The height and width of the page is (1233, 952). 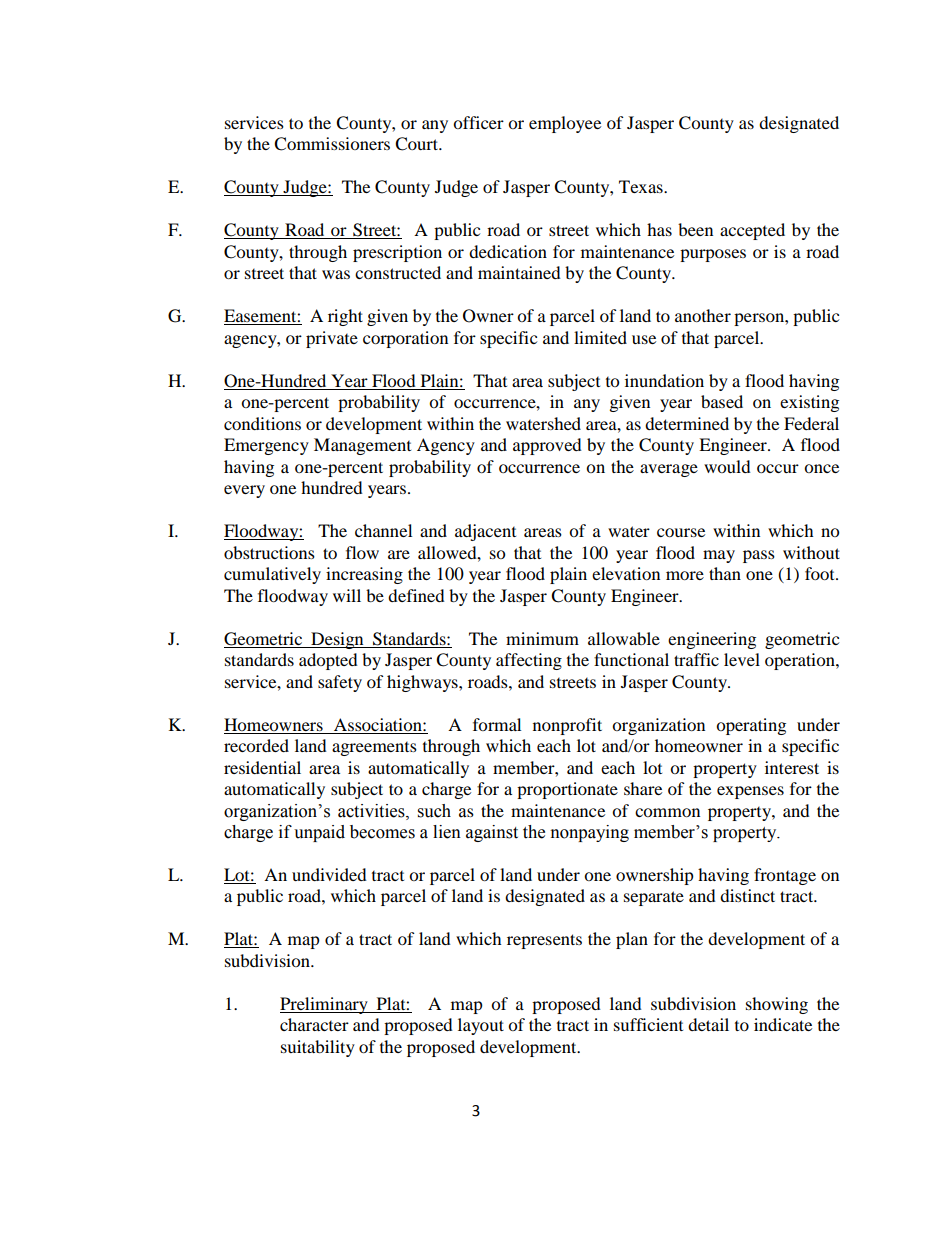 I want to click on Commissioners, so click(x=332, y=144).
